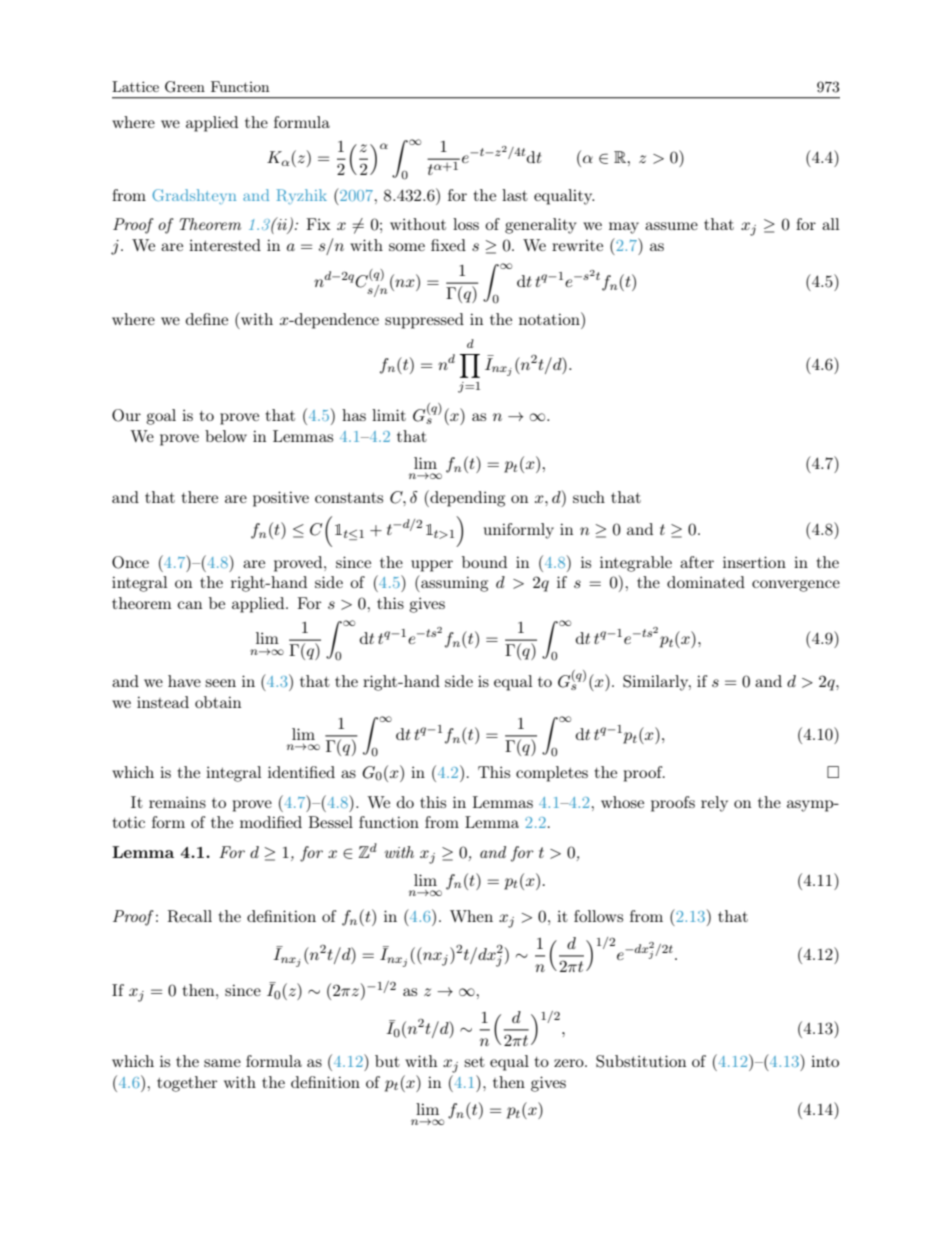 This document has width=952, height=1233. I want to click on rely, so click(714, 804).
